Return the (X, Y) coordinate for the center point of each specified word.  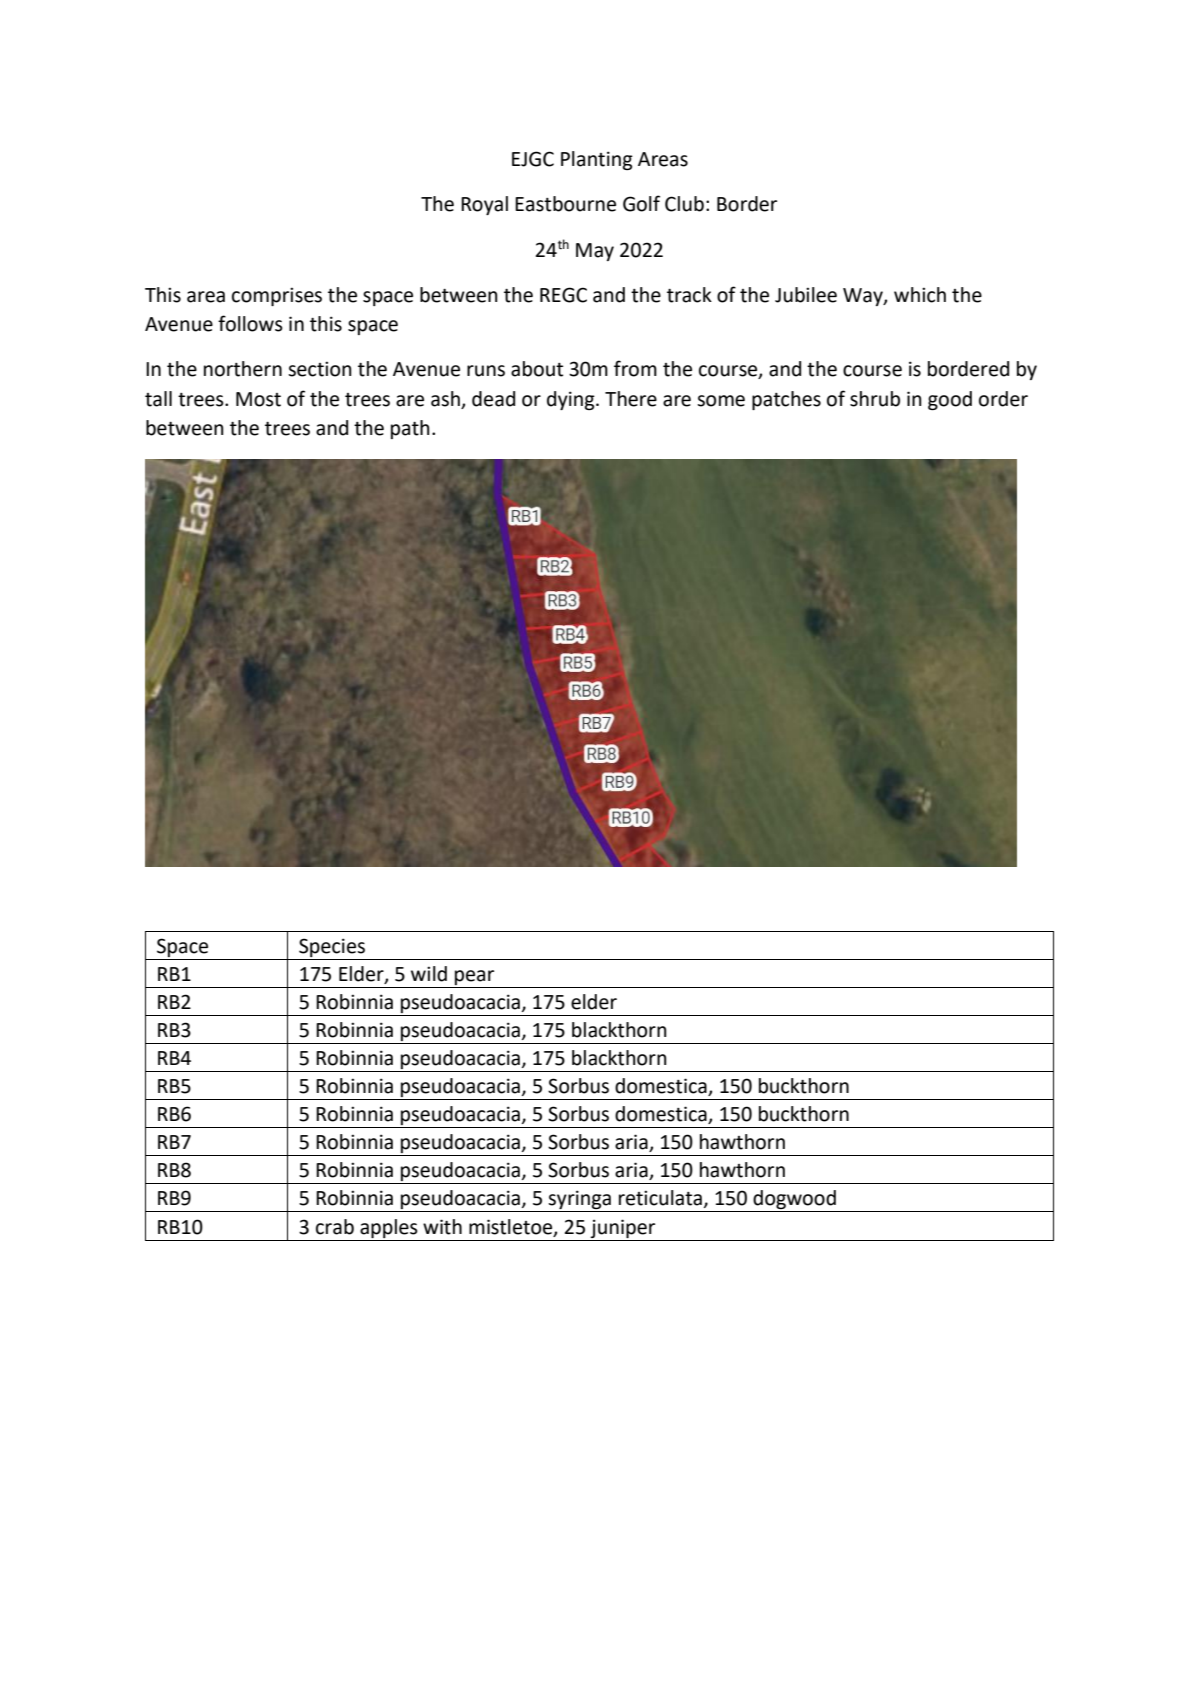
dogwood (795, 1201)
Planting (597, 160)
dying (572, 400)
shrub (875, 399)
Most (258, 399)
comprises (277, 296)
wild (429, 974)
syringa (580, 1201)
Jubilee (806, 295)
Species (332, 947)
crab (335, 1227)
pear (474, 977)
